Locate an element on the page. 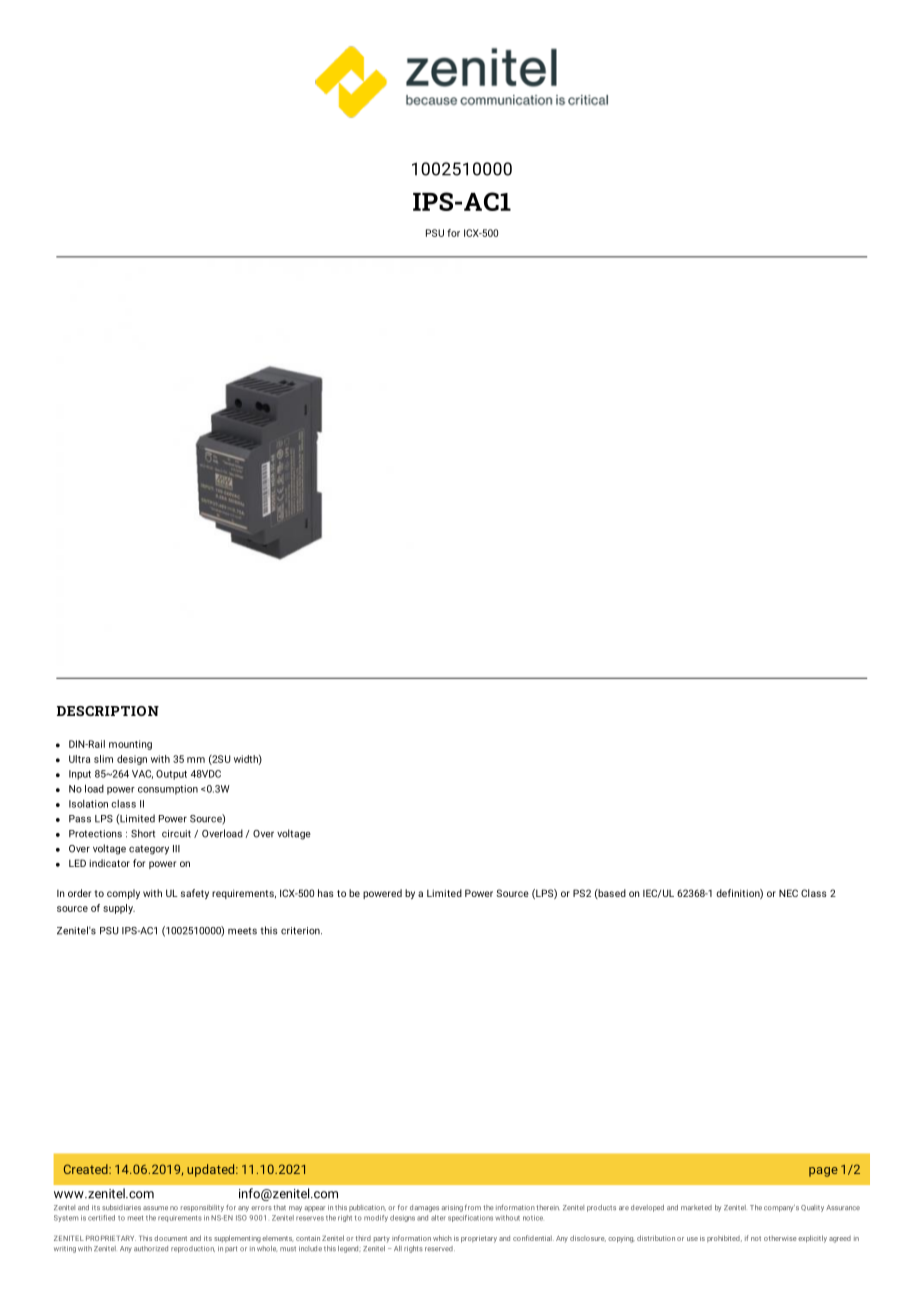 The image size is (924, 1308). Output is located at coordinates (171, 775).
